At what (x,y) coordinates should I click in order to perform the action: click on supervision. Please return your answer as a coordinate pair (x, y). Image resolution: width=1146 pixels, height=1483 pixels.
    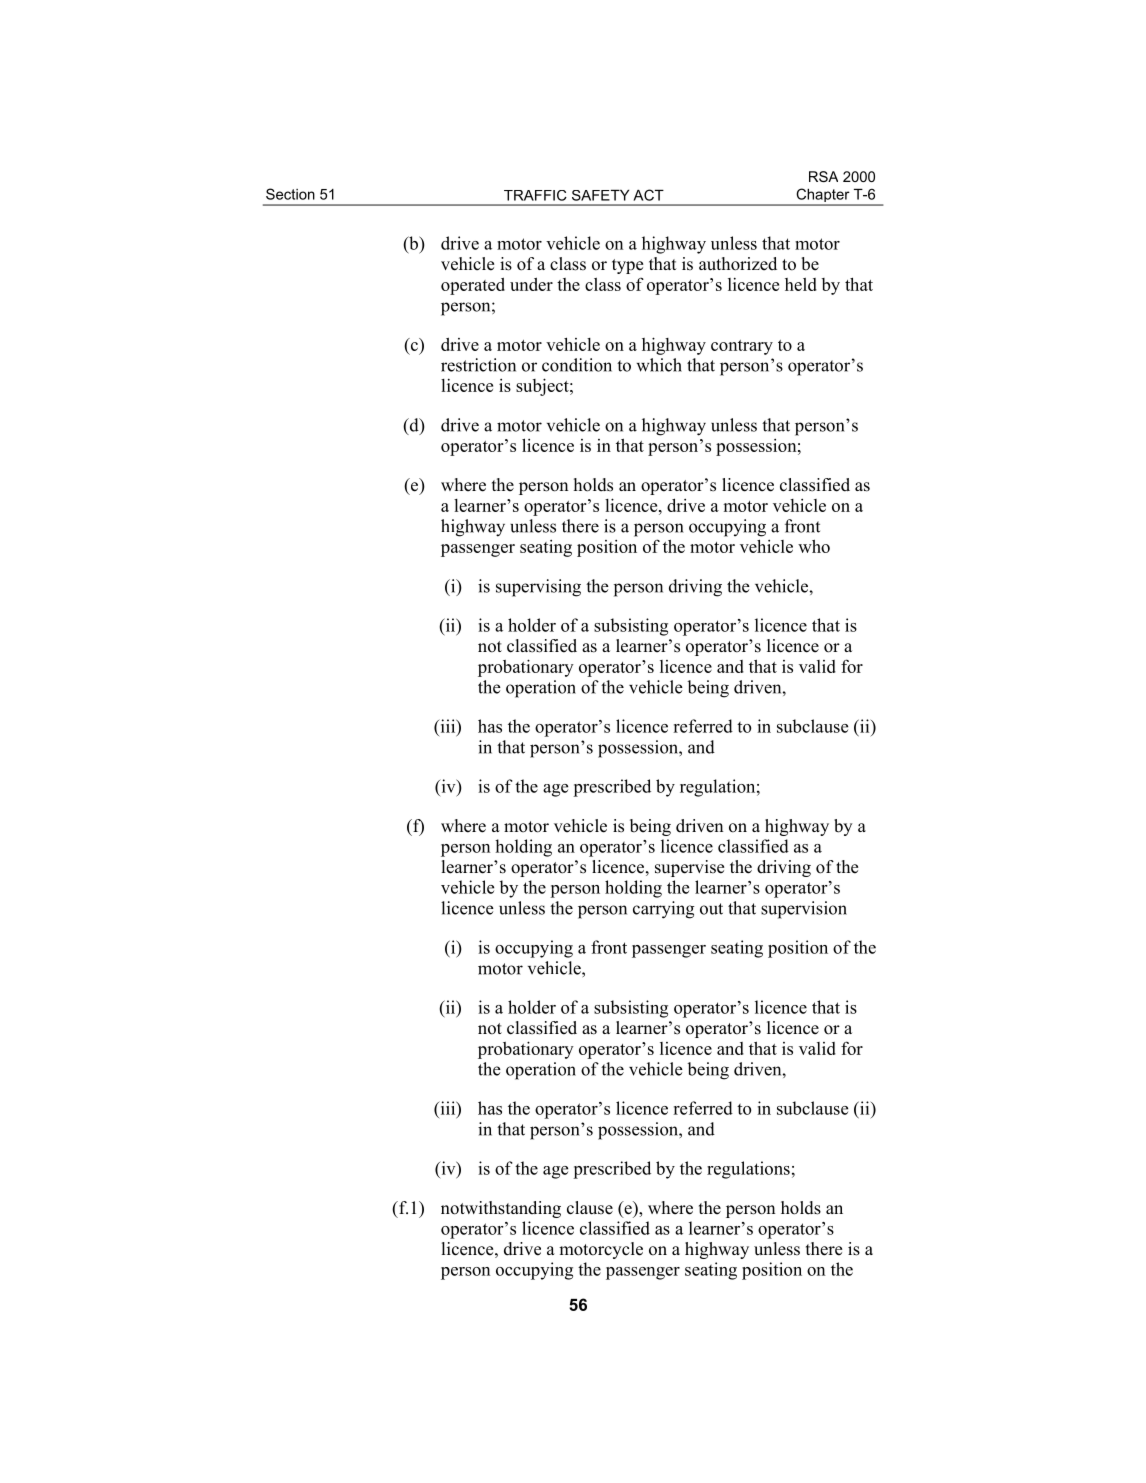
    Looking at the image, I should click on (804, 910).
